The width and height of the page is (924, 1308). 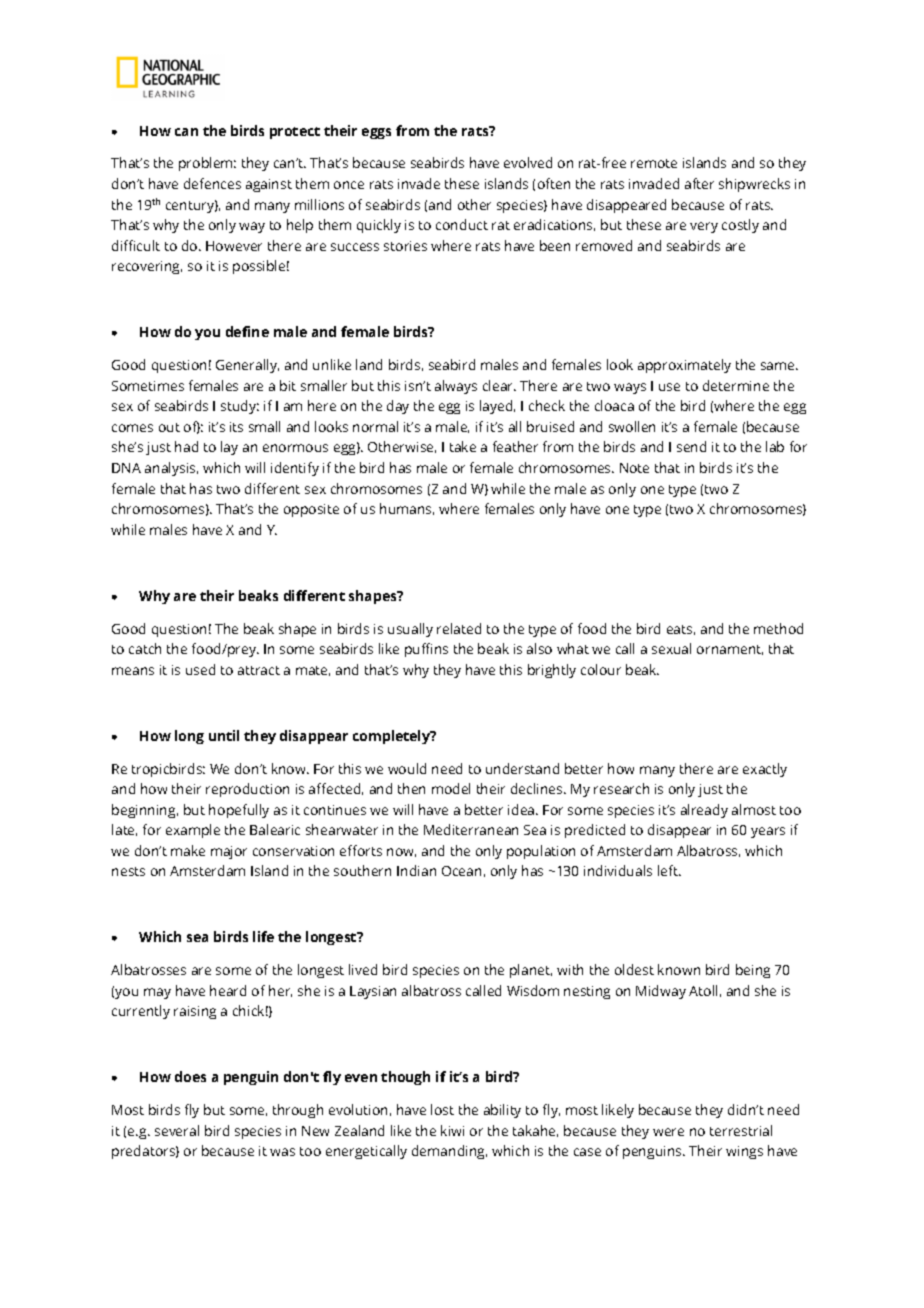 What do you see at coordinates (699, 183) in the page?
I see `after` at bounding box center [699, 183].
